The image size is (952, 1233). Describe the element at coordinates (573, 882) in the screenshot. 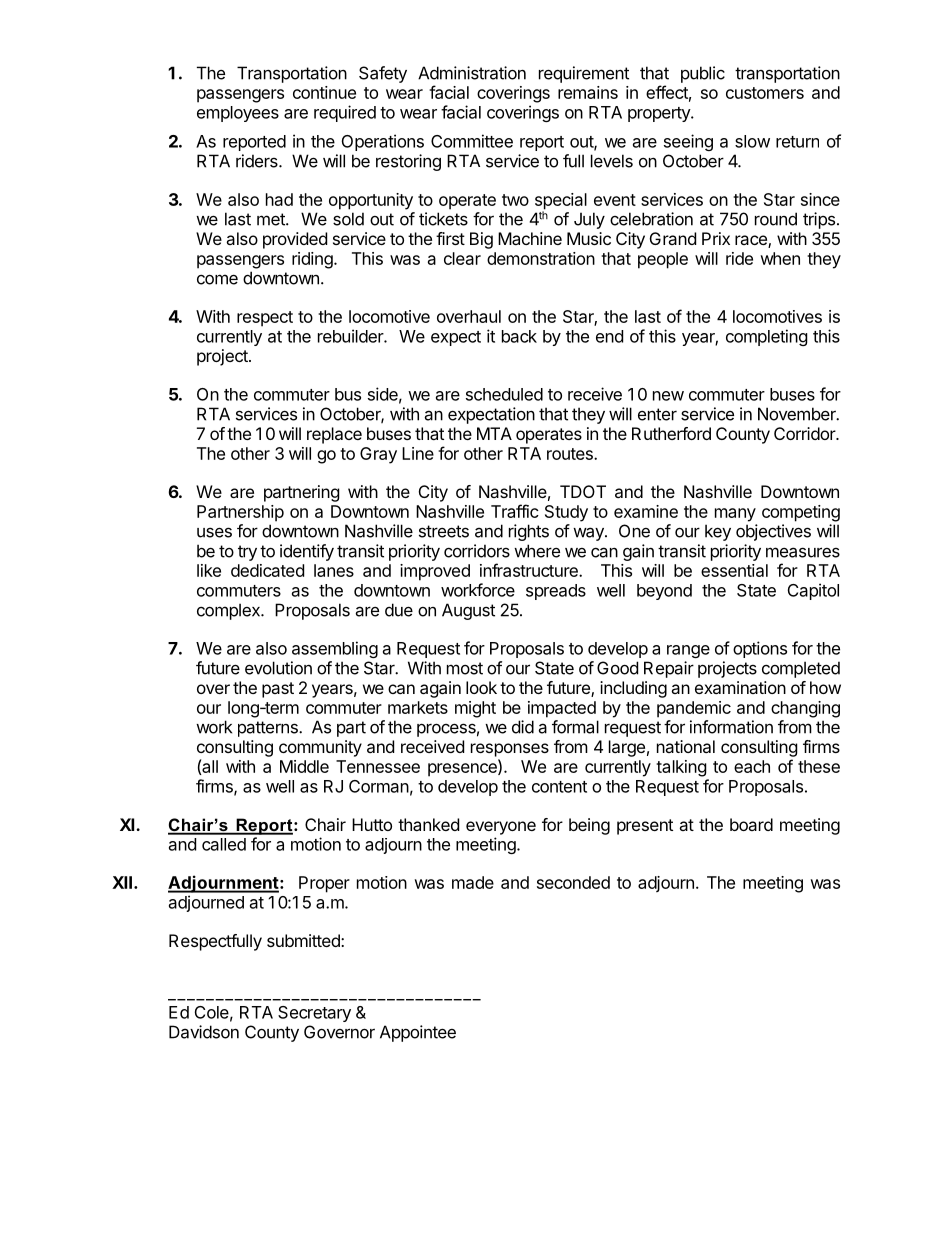

I see `seconded` at that location.
